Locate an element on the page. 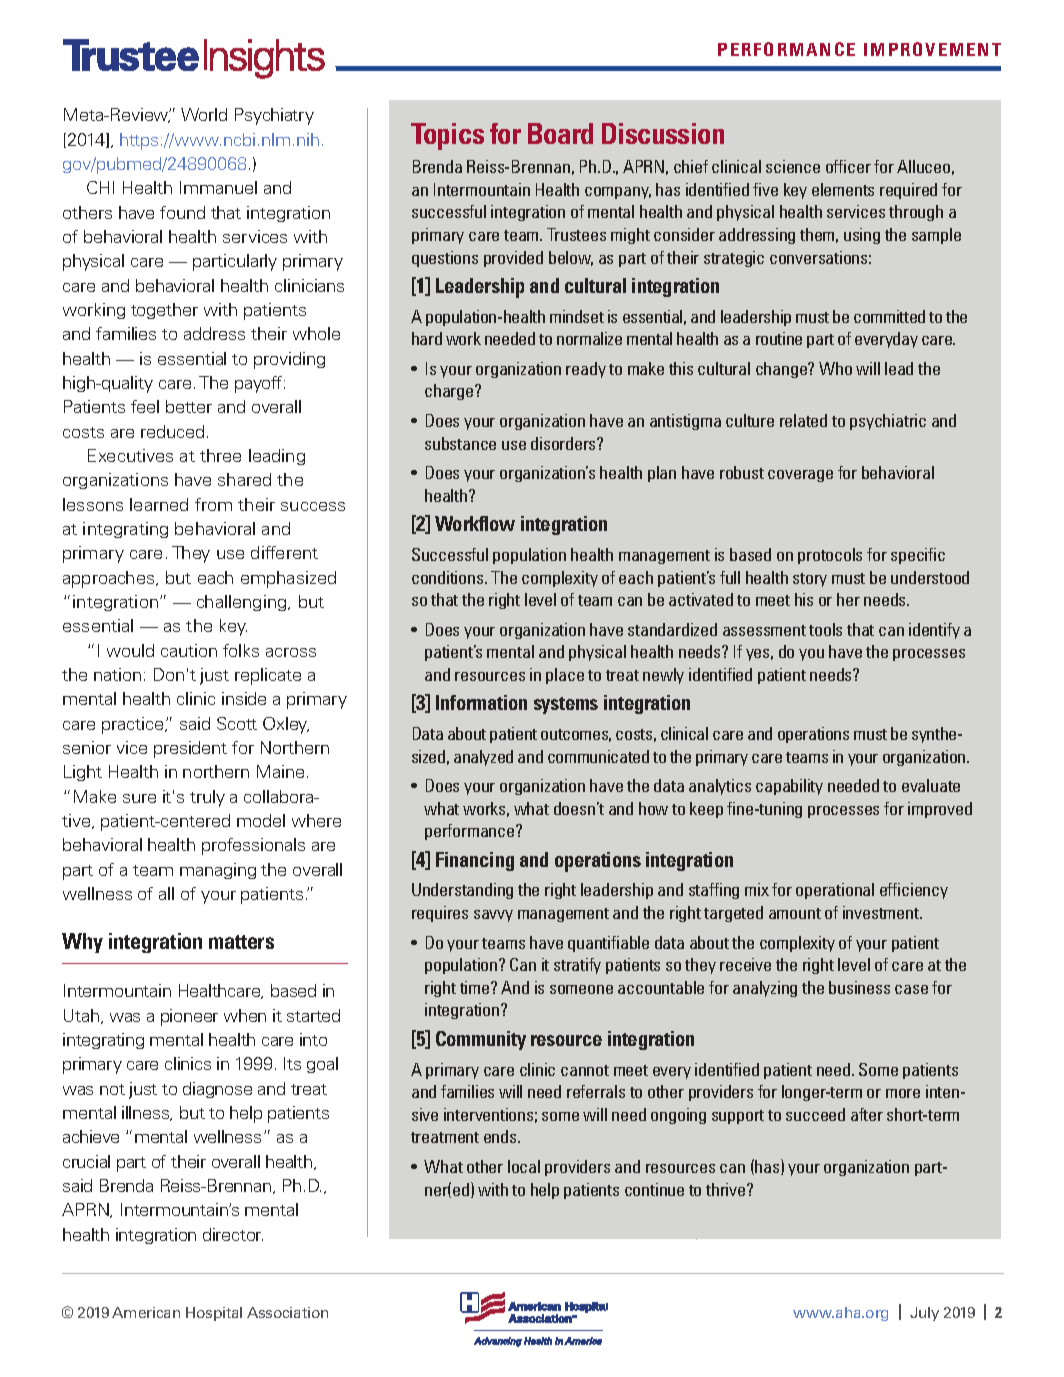 This image has height=1377, width=1064. reduced is located at coordinates (172, 431).
